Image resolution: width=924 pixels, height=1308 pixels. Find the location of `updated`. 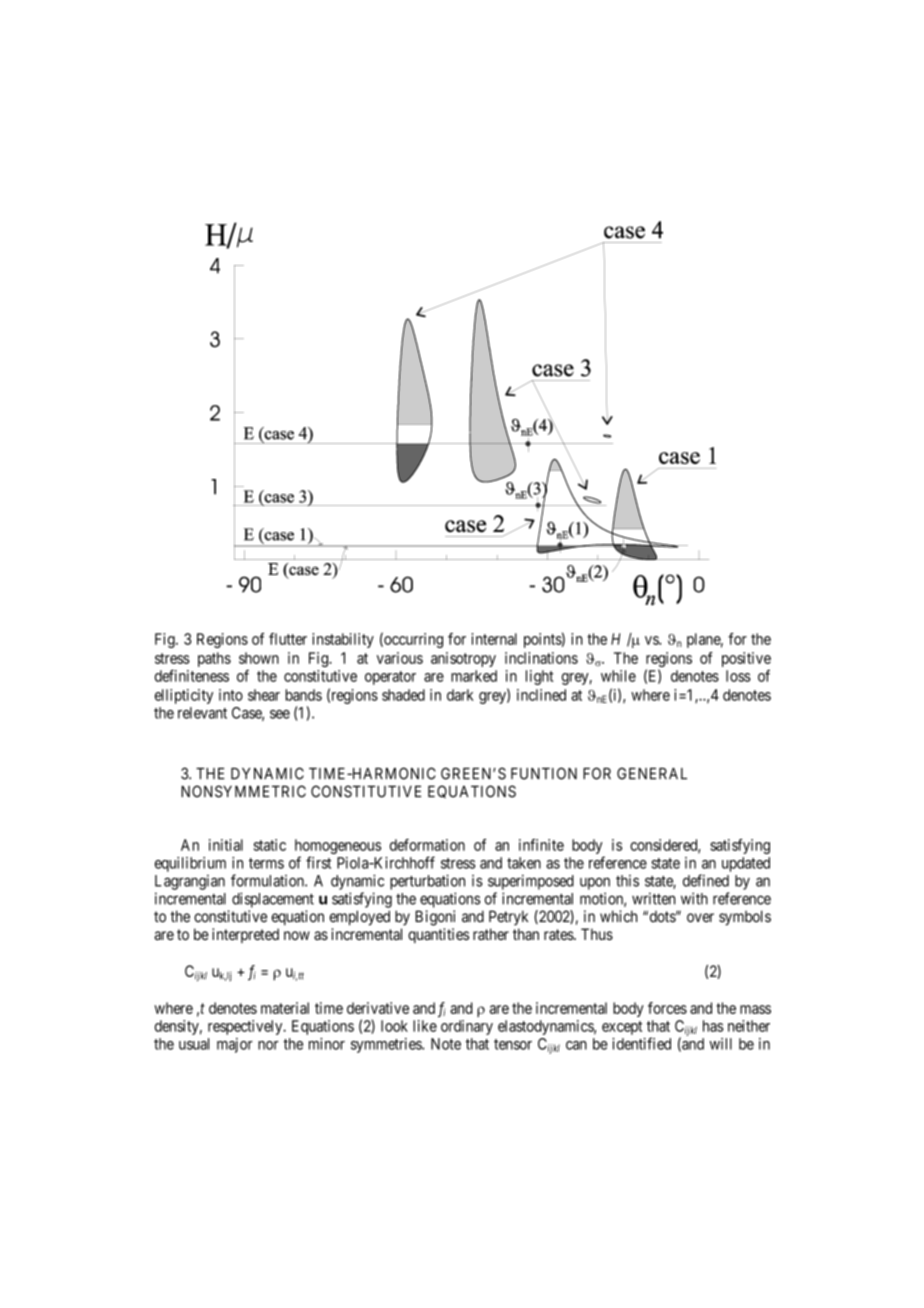

updated is located at coordinates (746, 864).
